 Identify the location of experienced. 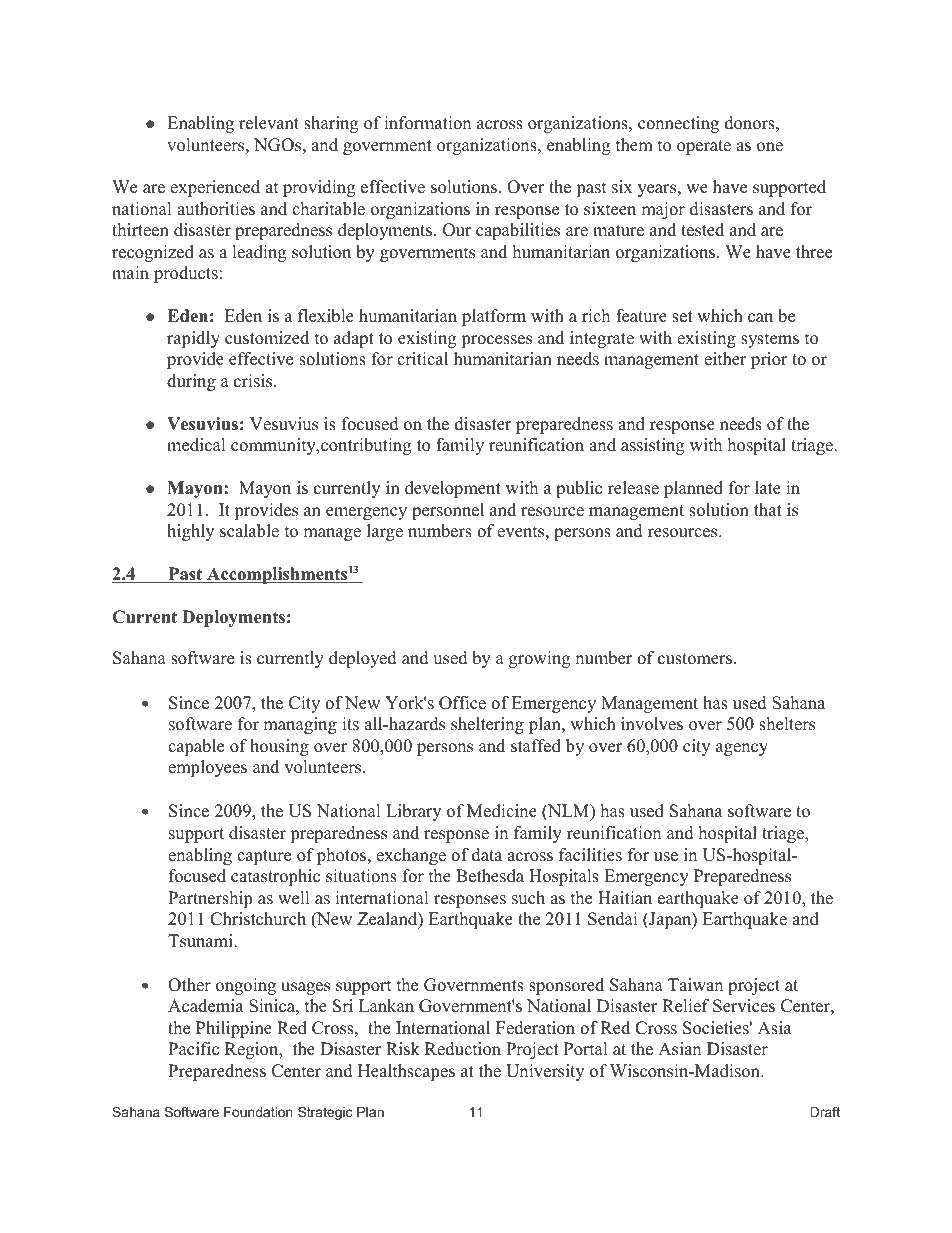
(215, 188).
